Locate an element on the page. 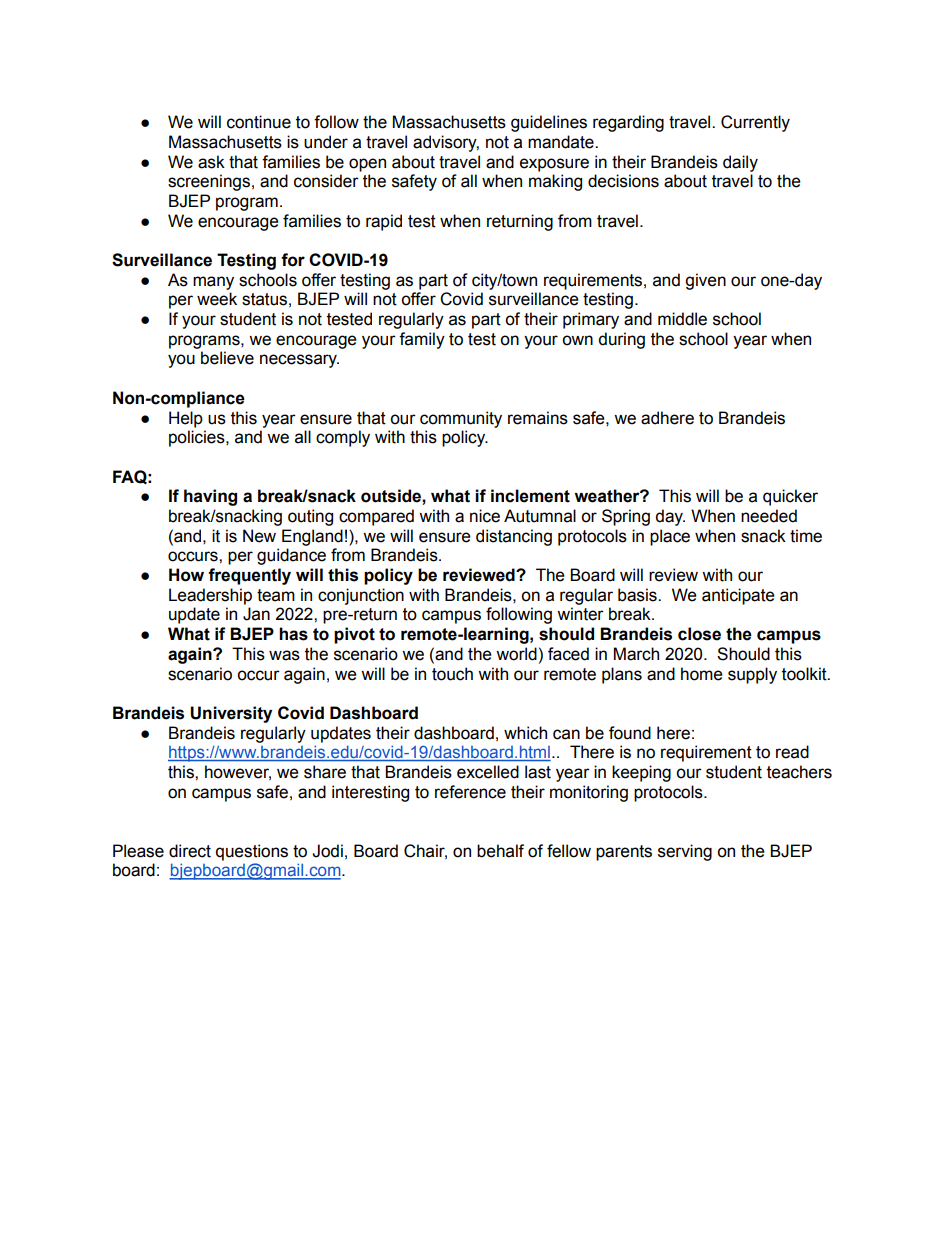 The image size is (952, 1233). guidelines is located at coordinates (549, 123).
